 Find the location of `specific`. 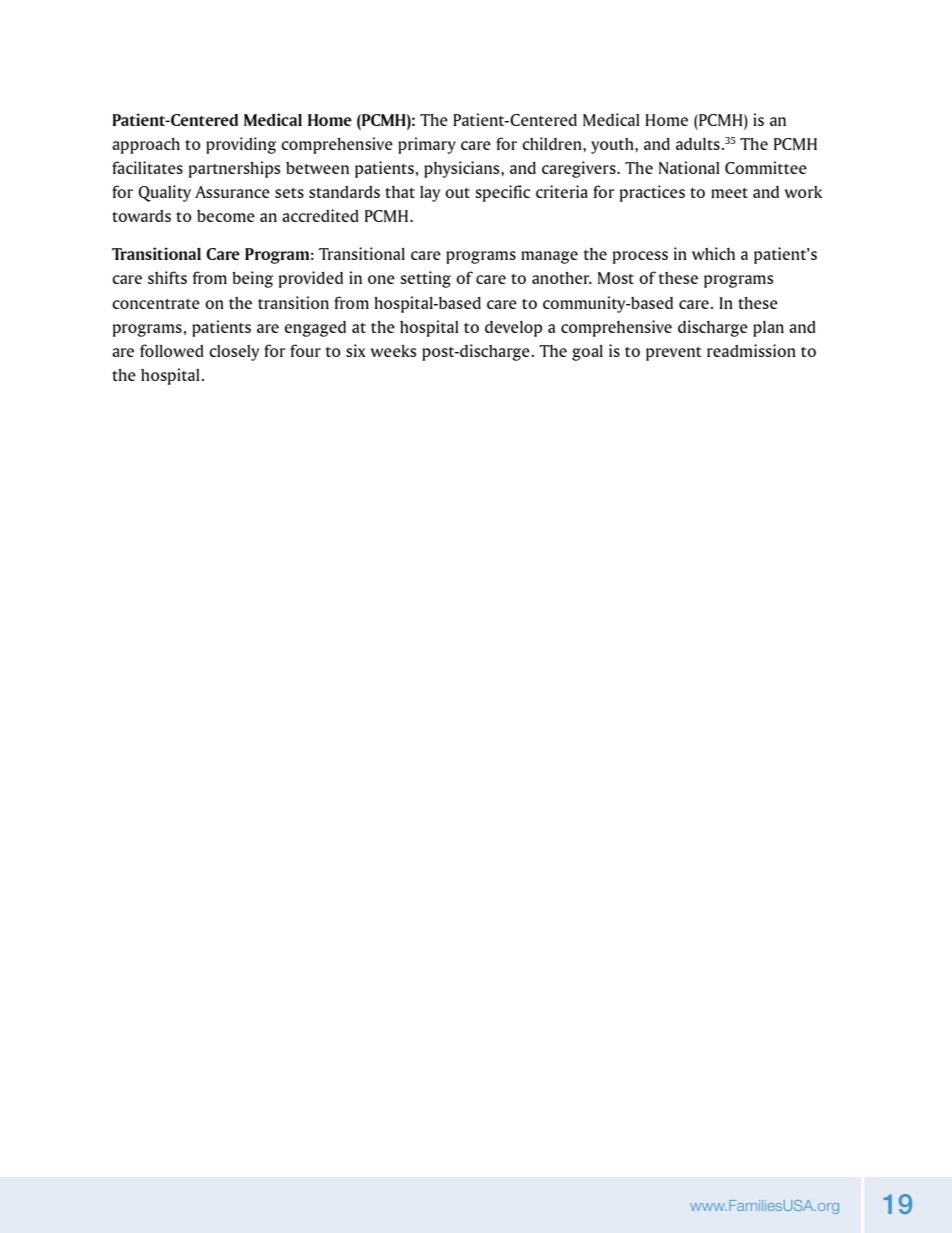

specific is located at coordinates (502, 193).
